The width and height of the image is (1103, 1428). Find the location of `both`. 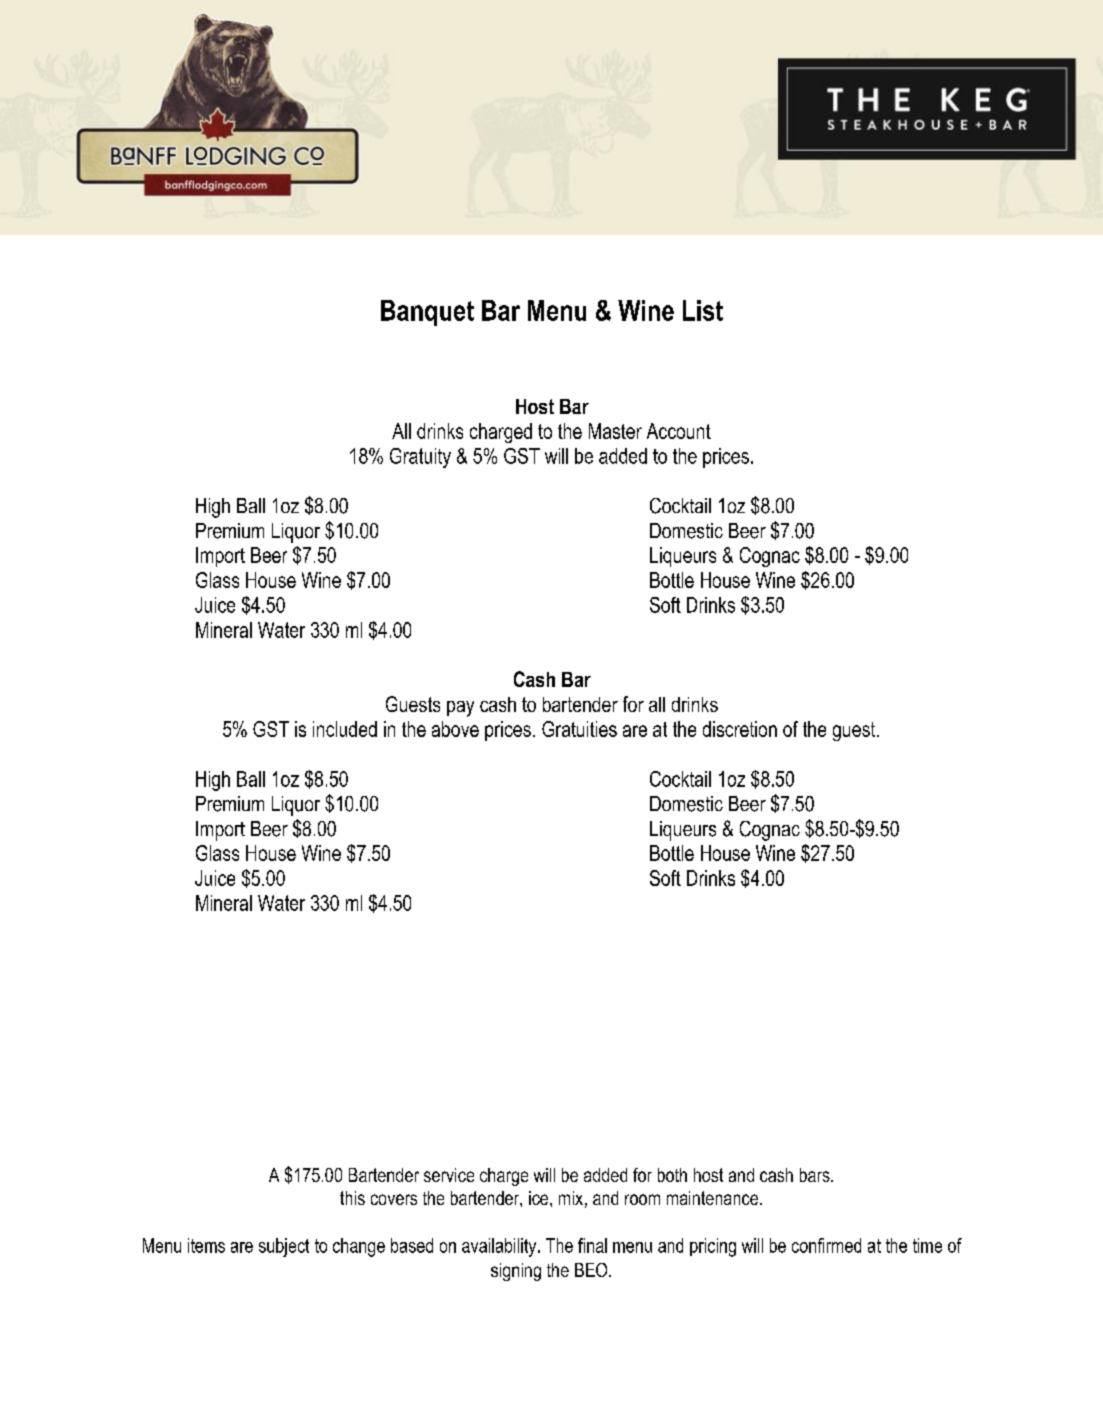

both is located at coordinates (672, 1175).
